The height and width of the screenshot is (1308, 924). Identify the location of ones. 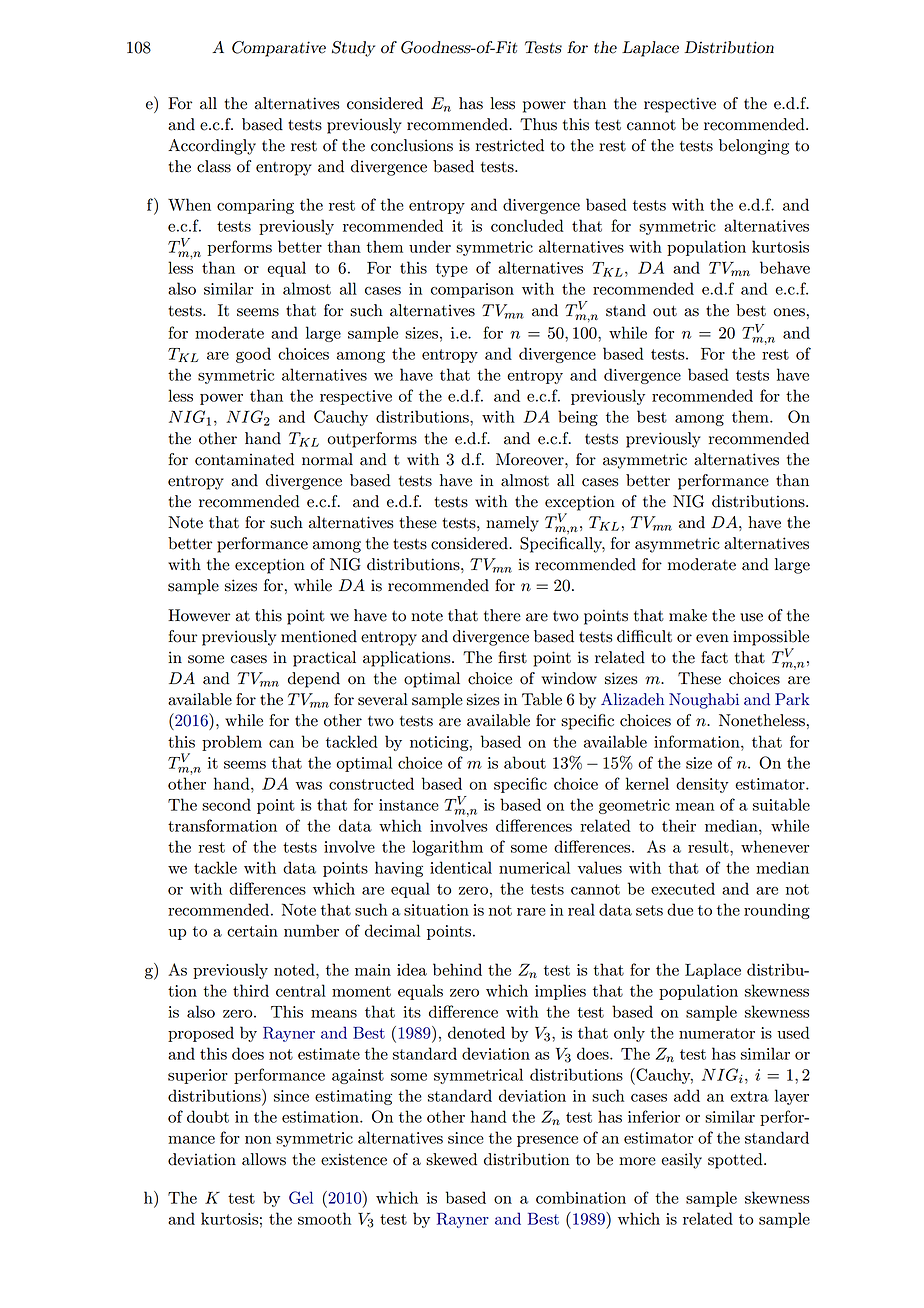
(789, 312).
